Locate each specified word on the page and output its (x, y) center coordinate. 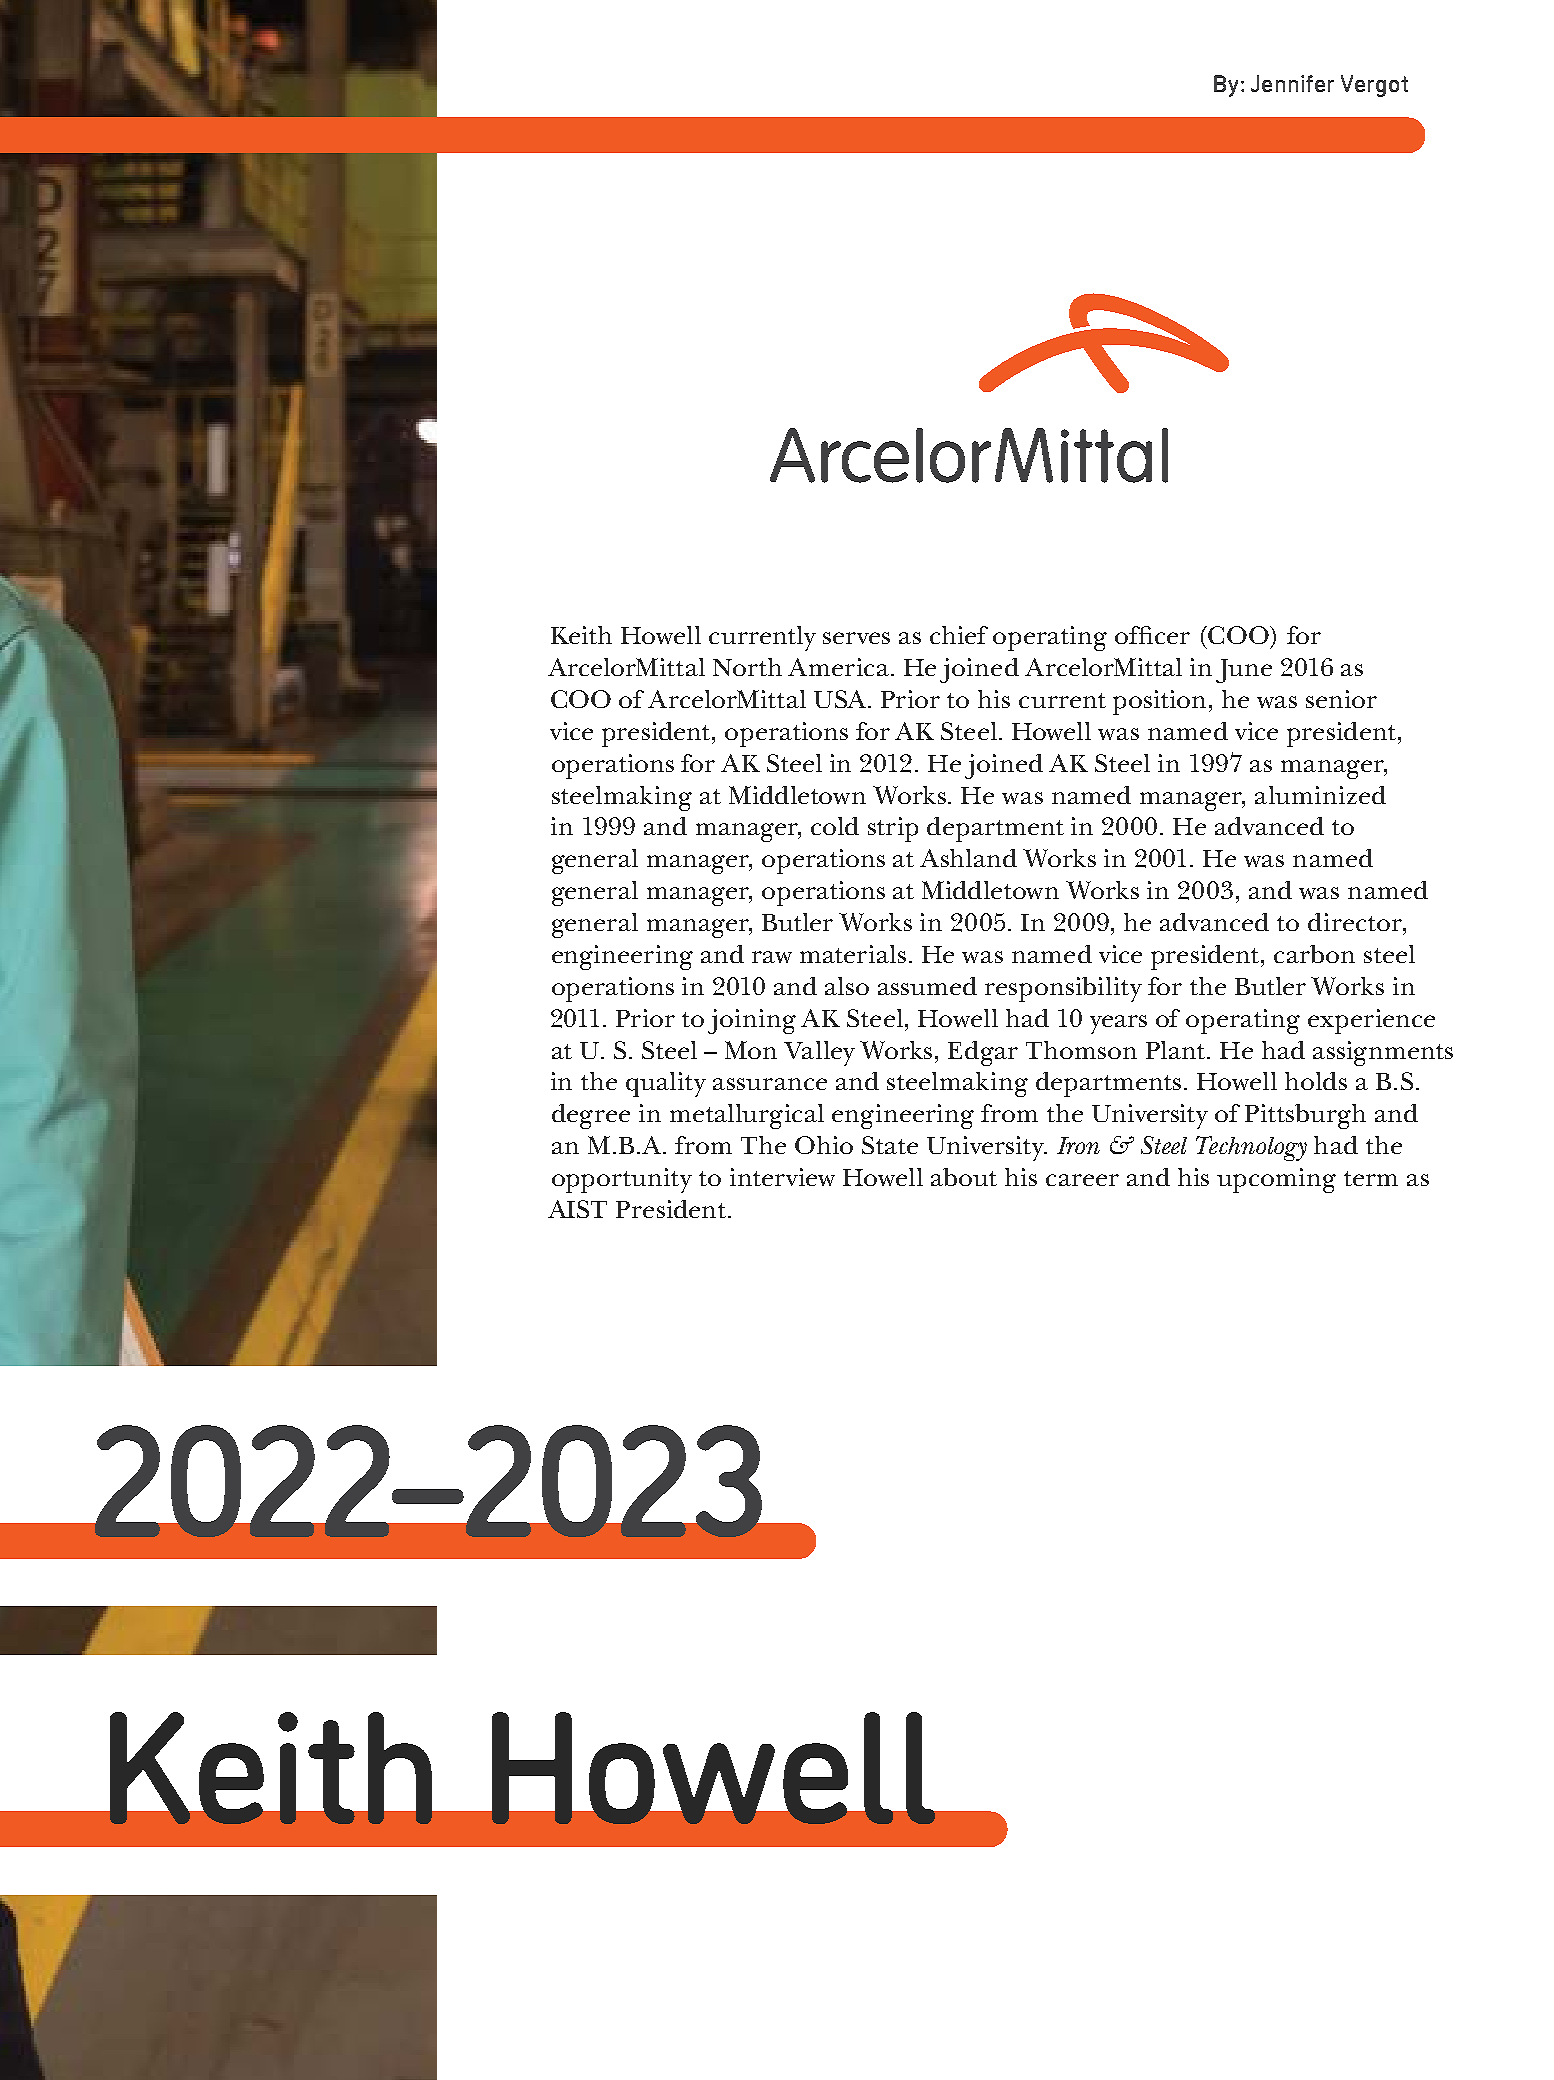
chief (959, 635)
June (1244, 671)
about (964, 1177)
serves (856, 638)
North (747, 667)
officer (1152, 635)
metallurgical (747, 1116)
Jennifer (1292, 83)
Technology (1251, 1148)
